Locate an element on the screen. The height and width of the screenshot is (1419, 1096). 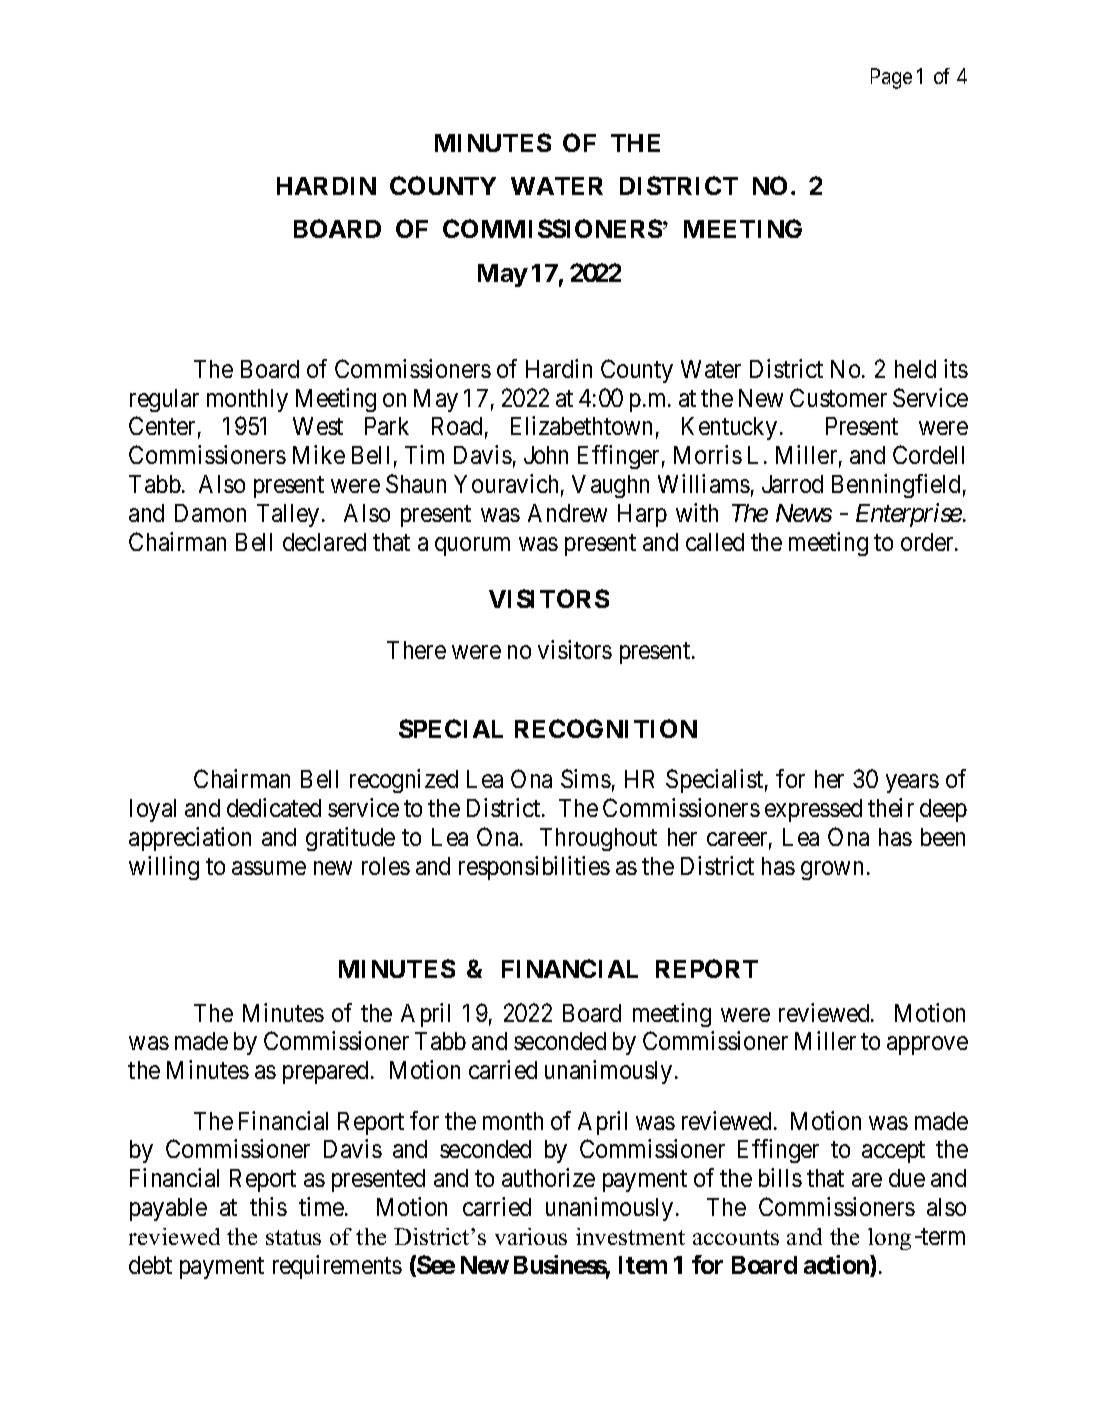
Andrew is located at coordinates (567, 513).
